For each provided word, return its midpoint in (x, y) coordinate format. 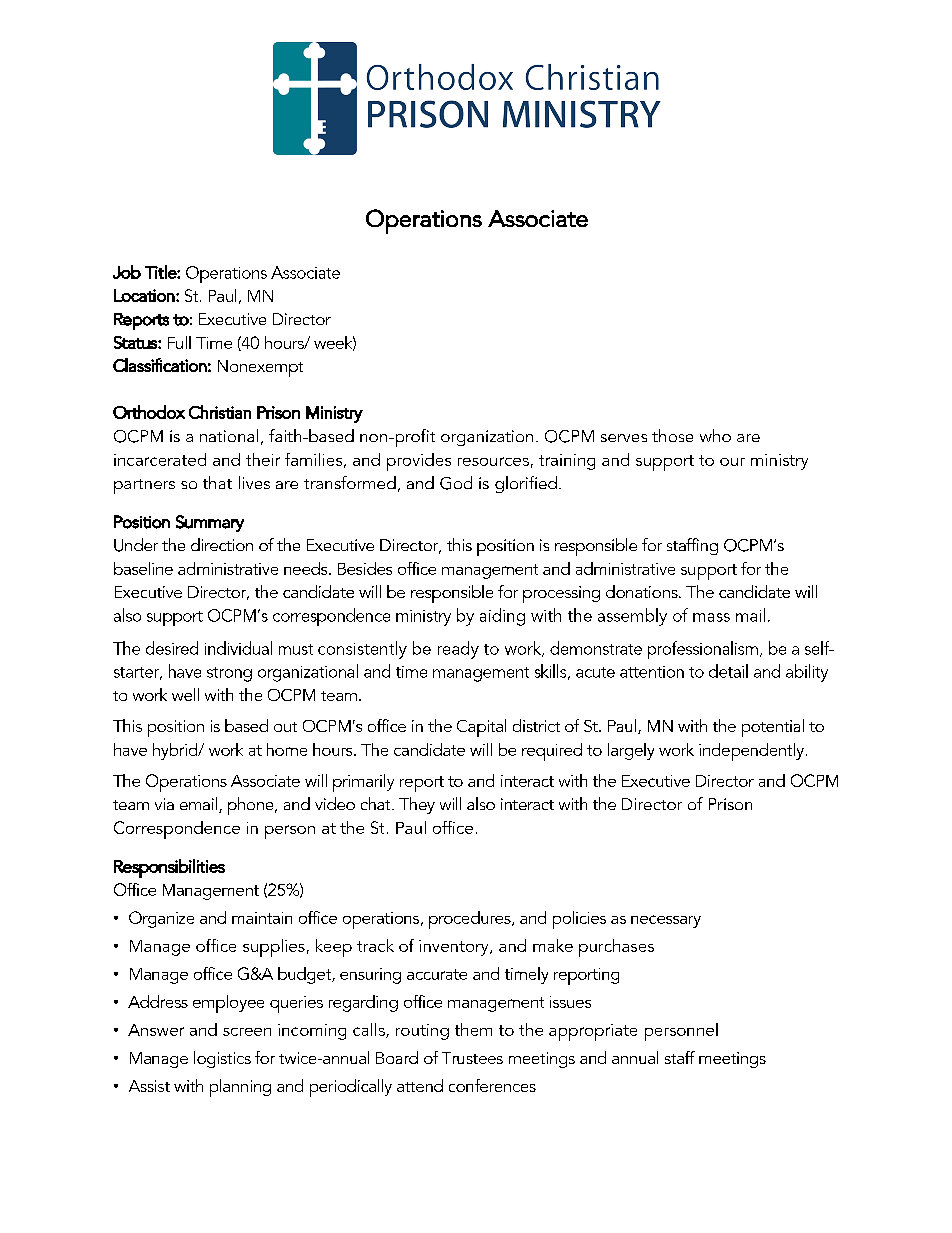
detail (728, 671)
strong (229, 674)
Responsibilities (169, 868)
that (217, 482)
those (672, 435)
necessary (666, 921)
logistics (222, 1059)
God (456, 483)
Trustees (472, 1058)
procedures (471, 920)
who (715, 435)
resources (493, 461)
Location (144, 295)
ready (458, 650)
